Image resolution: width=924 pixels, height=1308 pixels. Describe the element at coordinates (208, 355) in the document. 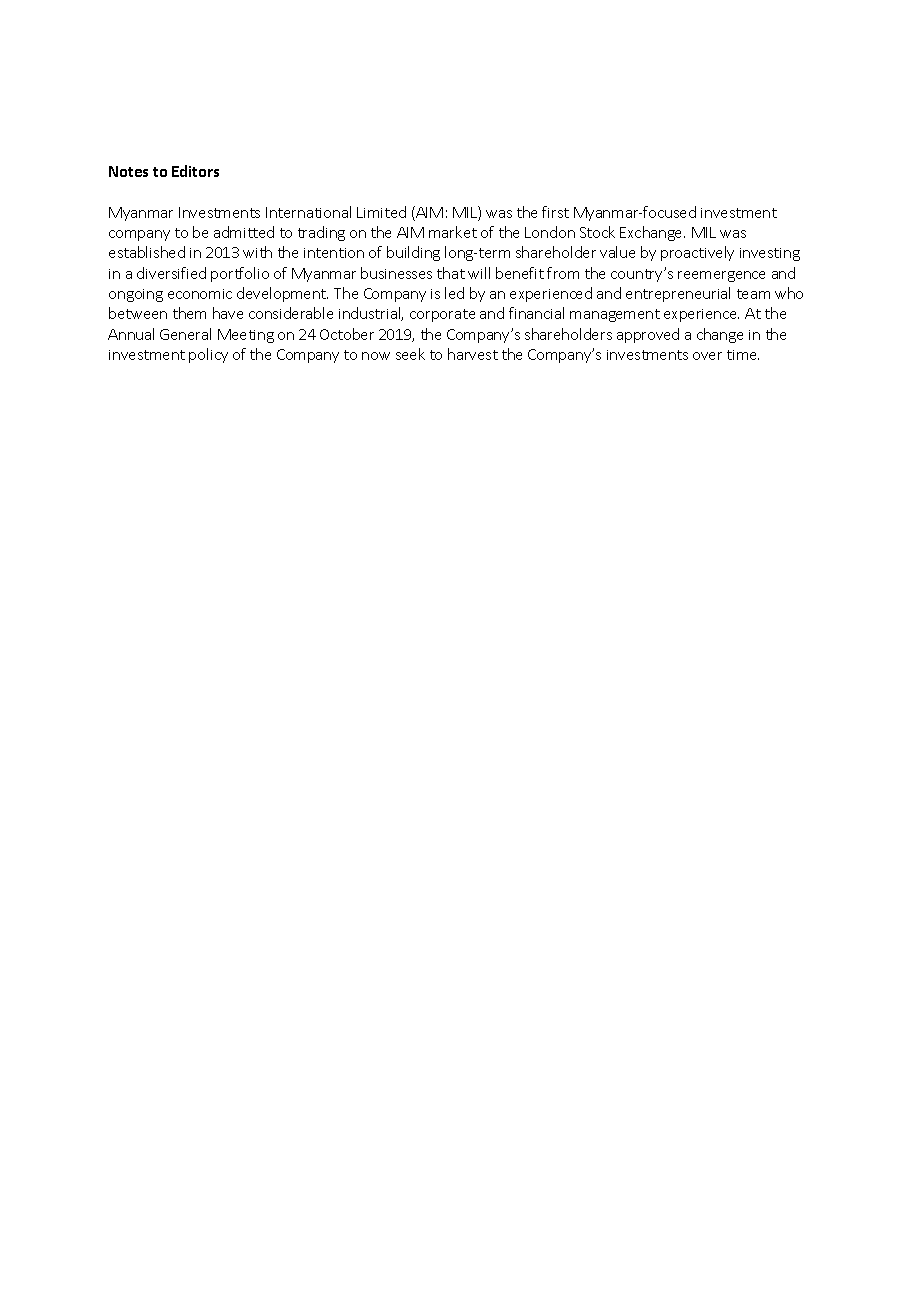

I see `policy` at that location.
